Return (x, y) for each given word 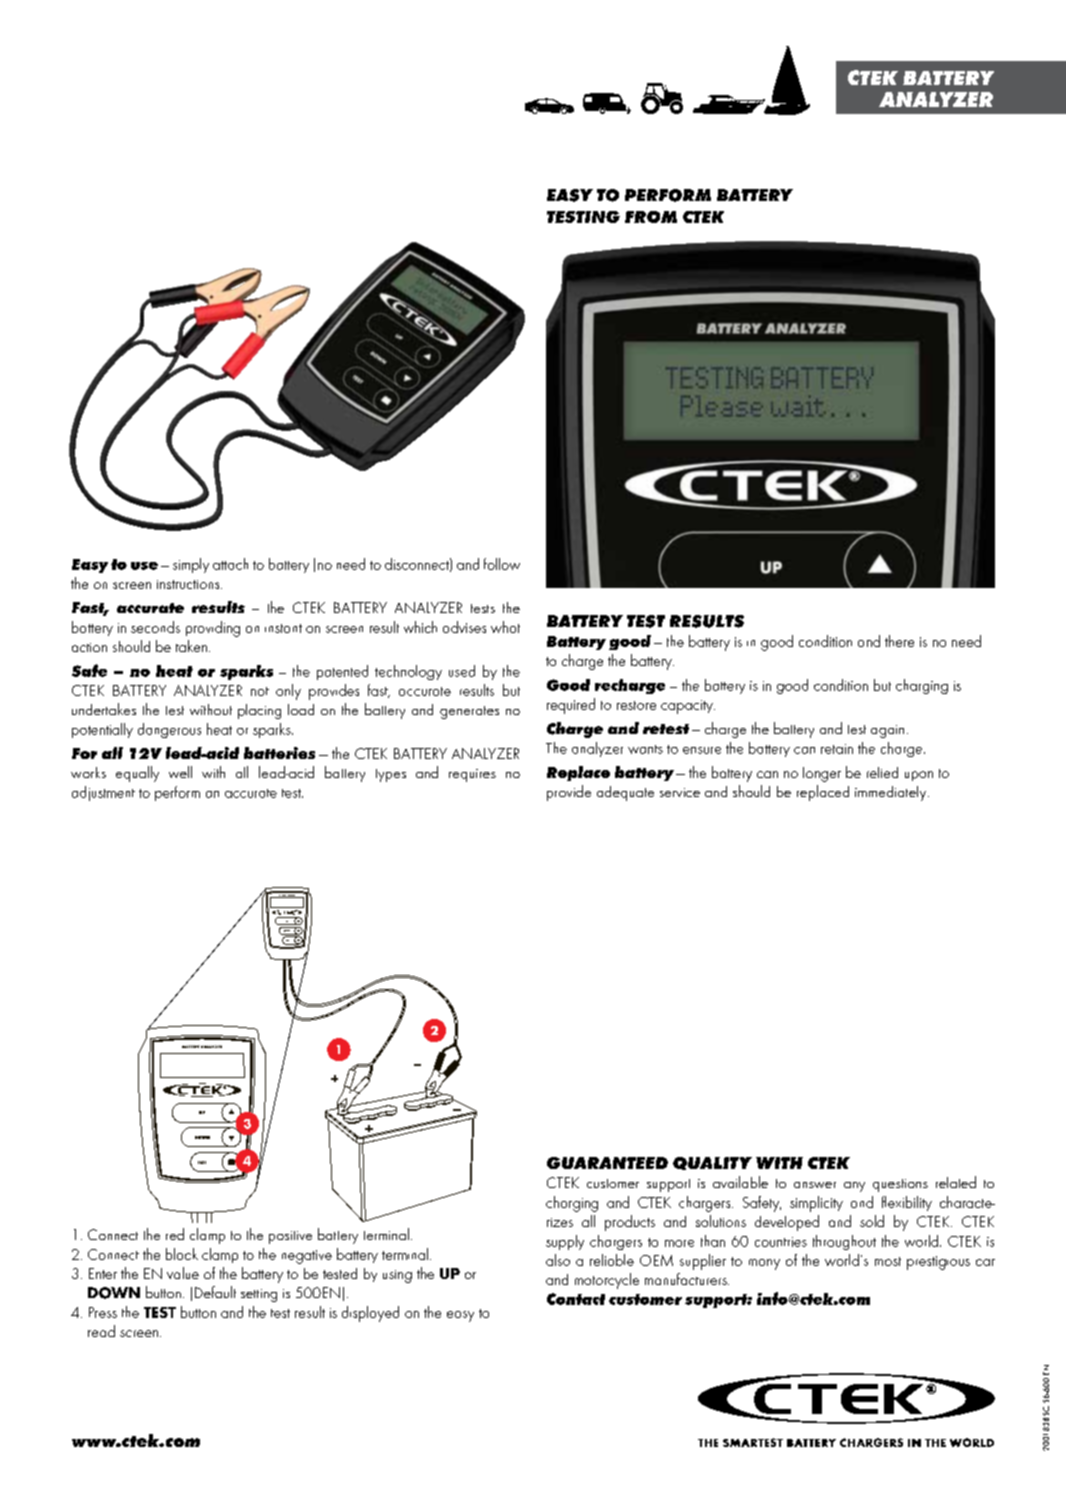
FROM (651, 217)
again (887, 731)
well (180, 772)
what (505, 627)
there (899, 641)
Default (215, 1292)
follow (502, 564)
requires (472, 775)
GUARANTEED (607, 1163)
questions (900, 1185)
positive (290, 1237)
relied (882, 772)
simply (191, 565)
